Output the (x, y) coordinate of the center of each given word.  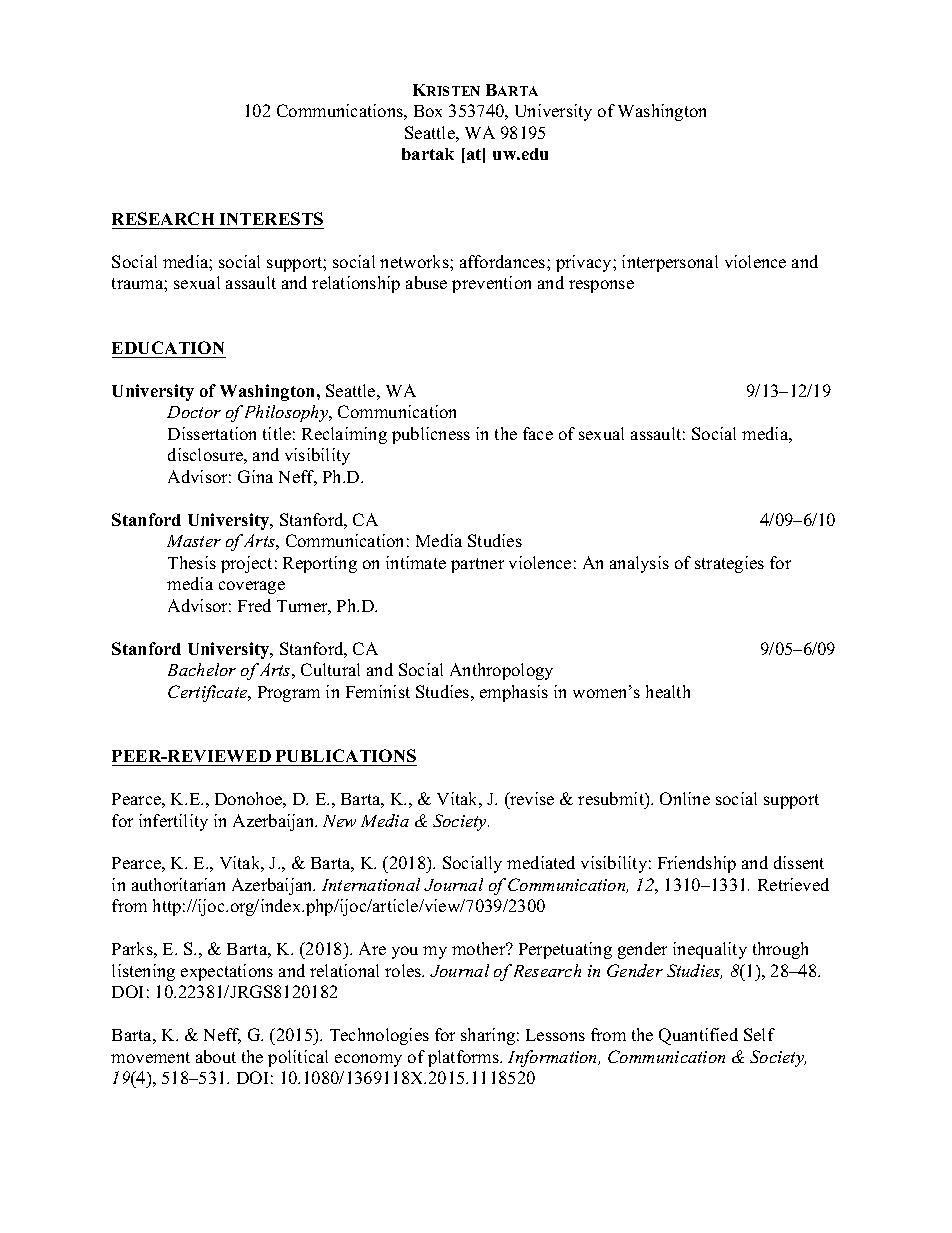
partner (477, 565)
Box (428, 111)
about (216, 1056)
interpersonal (670, 263)
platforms (464, 1058)
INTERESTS (271, 218)
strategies (729, 564)
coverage (252, 587)
